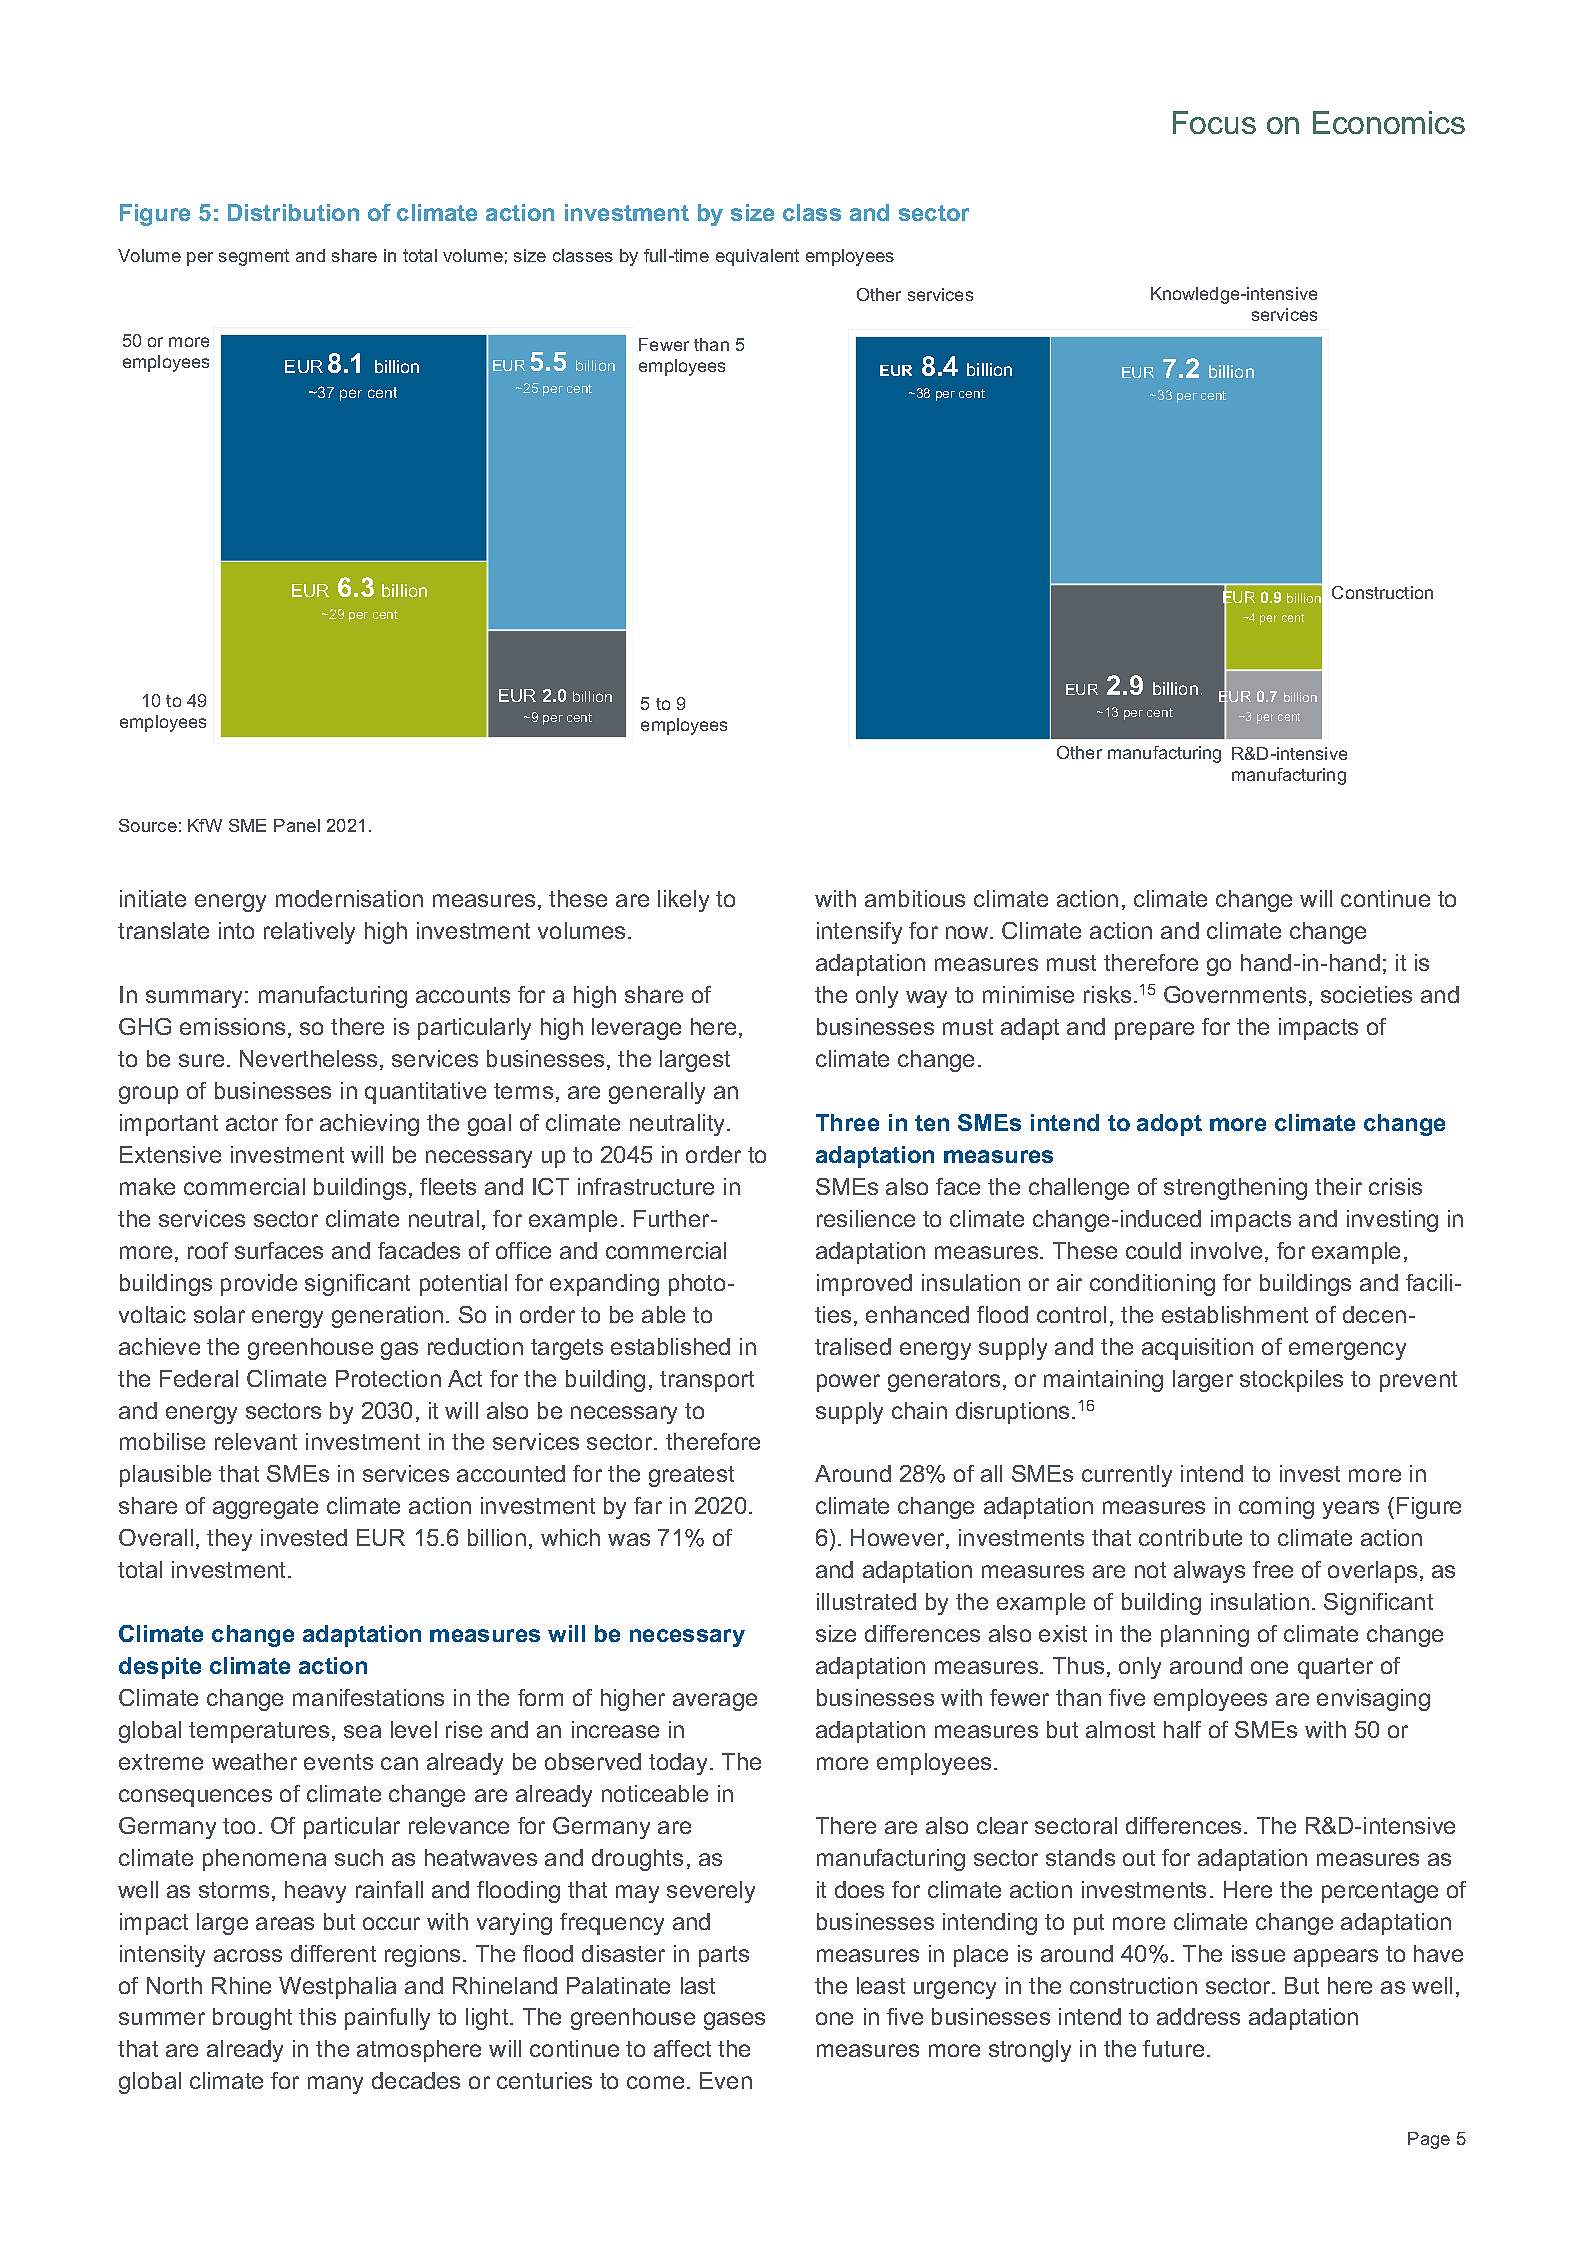 This screenshot has height=2241, width=1585. I want to click on gases, so click(734, 2021).
